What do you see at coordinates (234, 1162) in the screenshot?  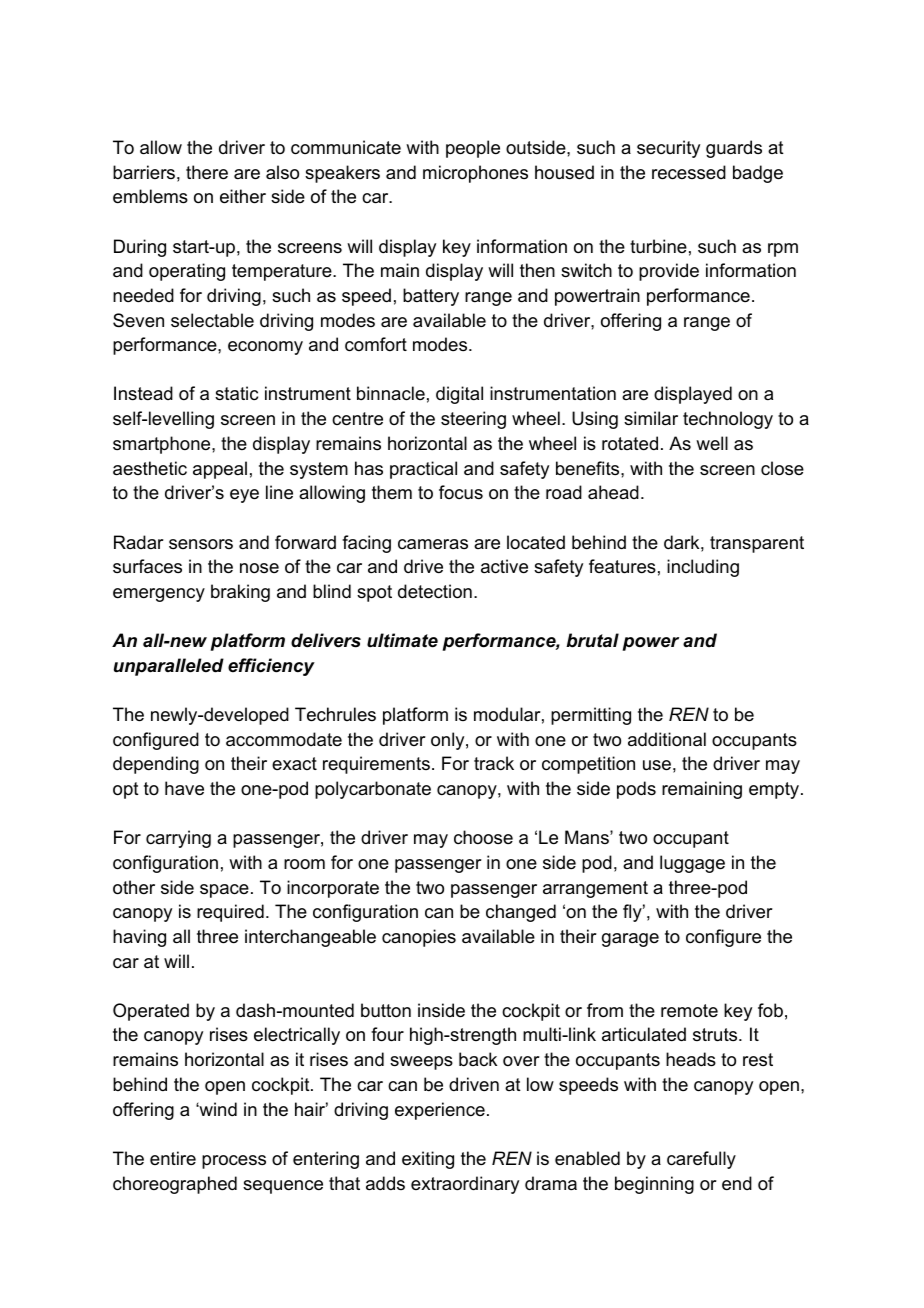 I see `process` at bounding box center [234, 1162].
